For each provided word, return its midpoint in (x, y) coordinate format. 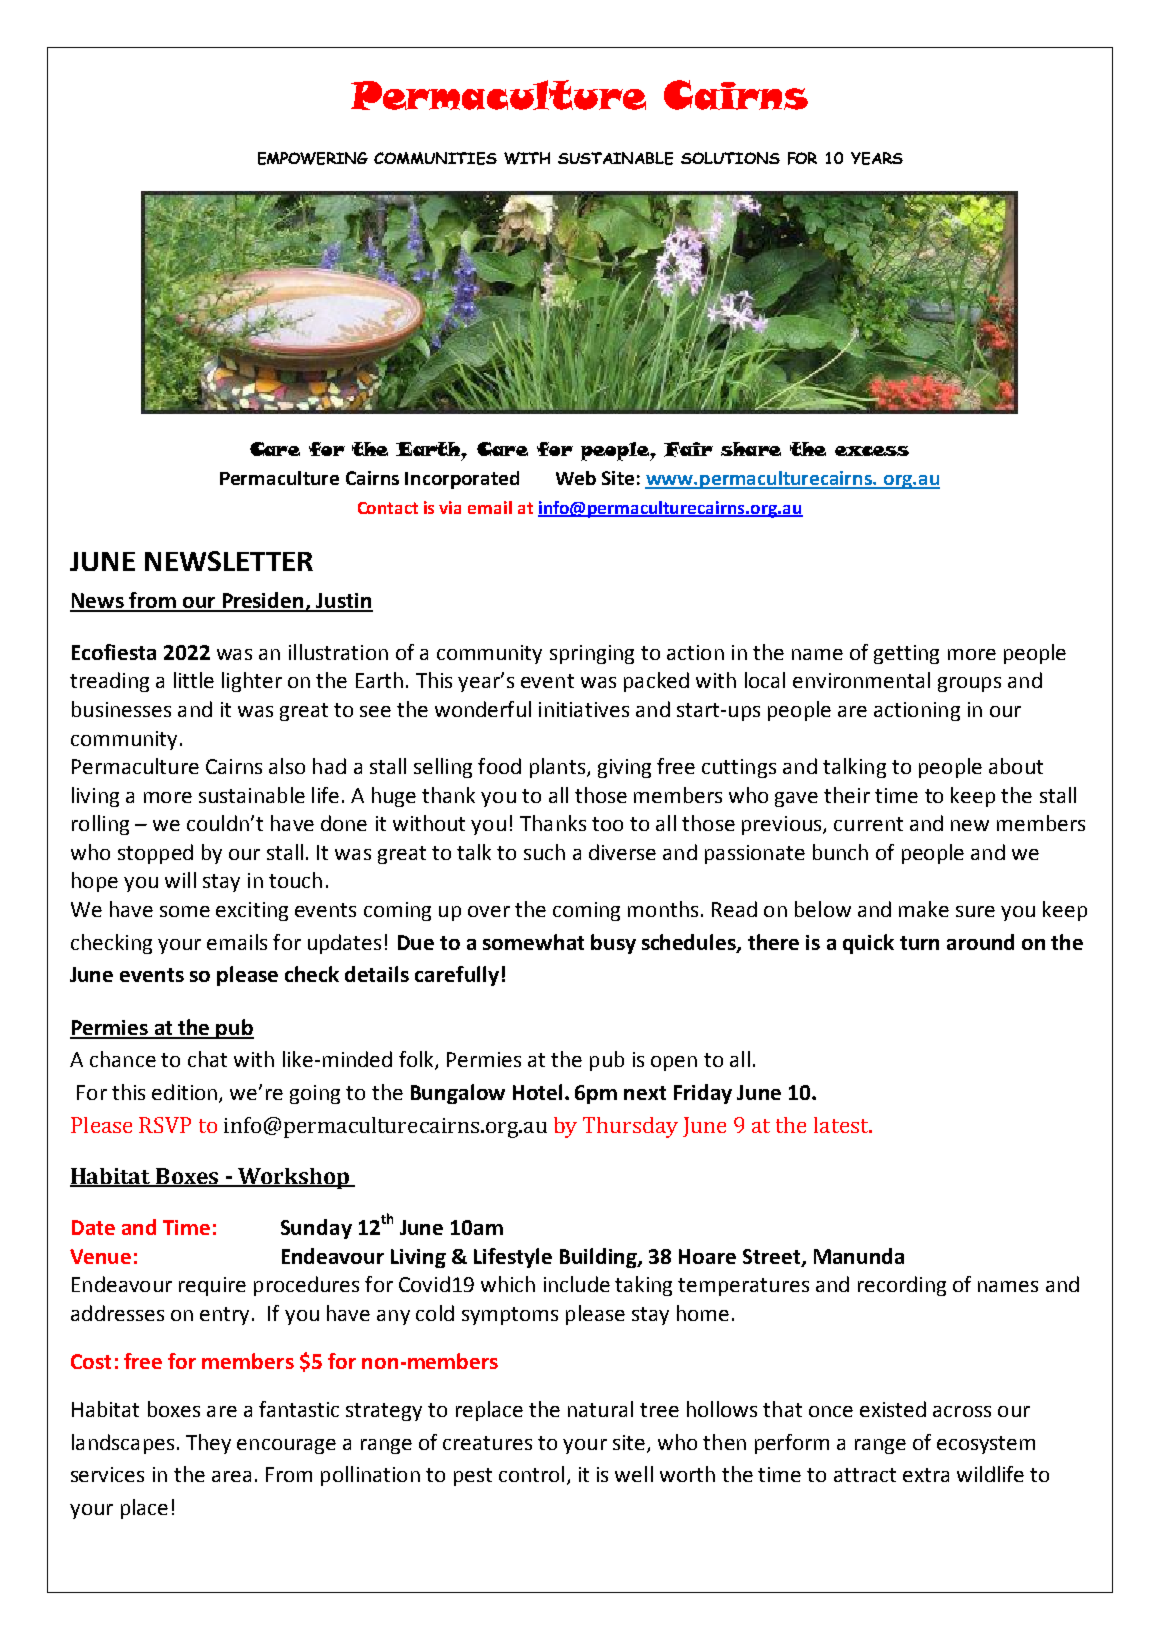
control (531, 1474)
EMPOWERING (313, 158)
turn (919, 943)
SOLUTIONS (730, 158)
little (194, 680)
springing (592, 654)
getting (906, 654)
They (208, 1444)
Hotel (537, 1092)
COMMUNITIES (435, 158)
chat (207, 1059)
